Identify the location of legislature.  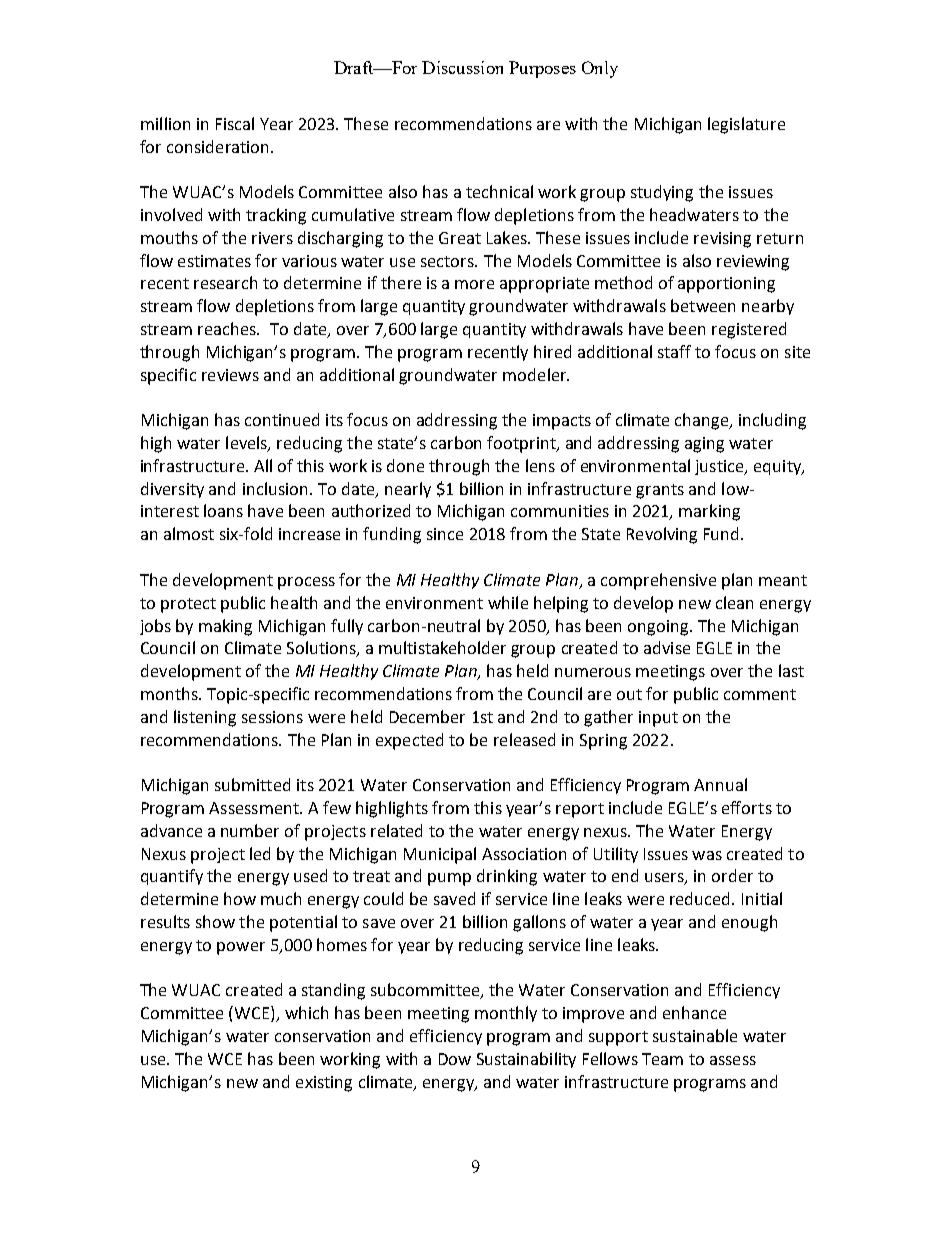
(746, 125).
